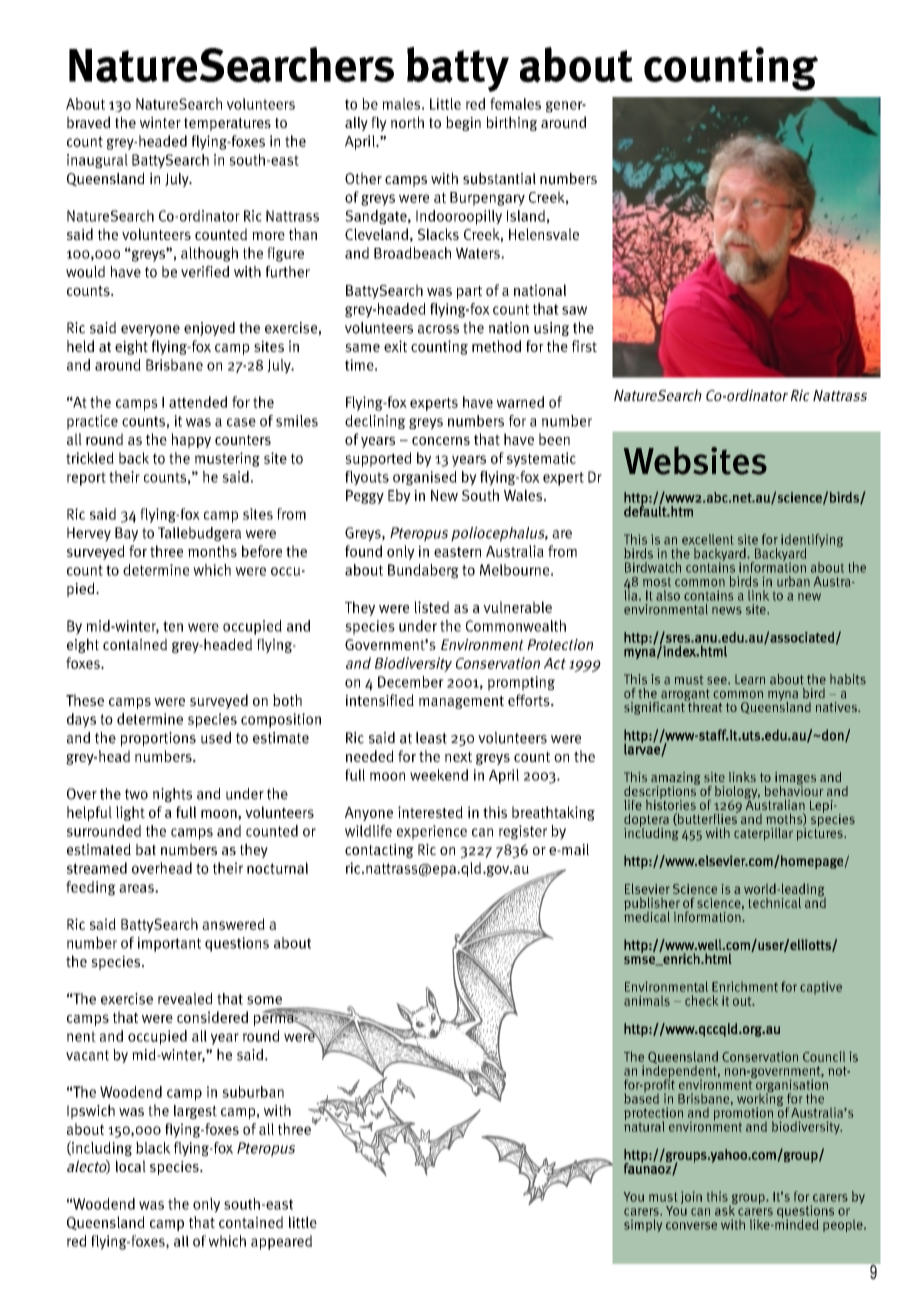  I want to click on simply, so click(643, 1225).
